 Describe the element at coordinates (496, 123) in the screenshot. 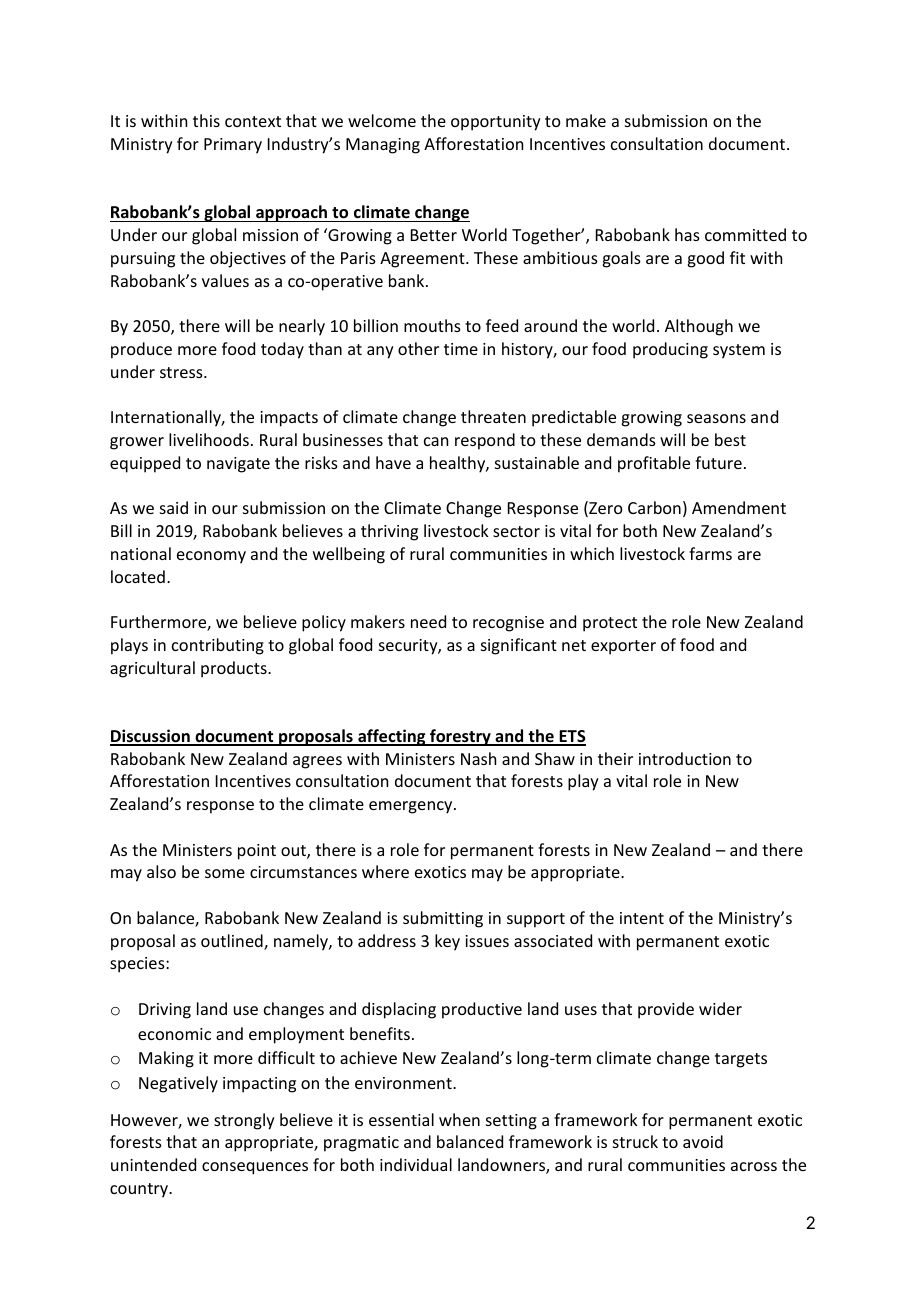

I see `opportunity` at that location.
